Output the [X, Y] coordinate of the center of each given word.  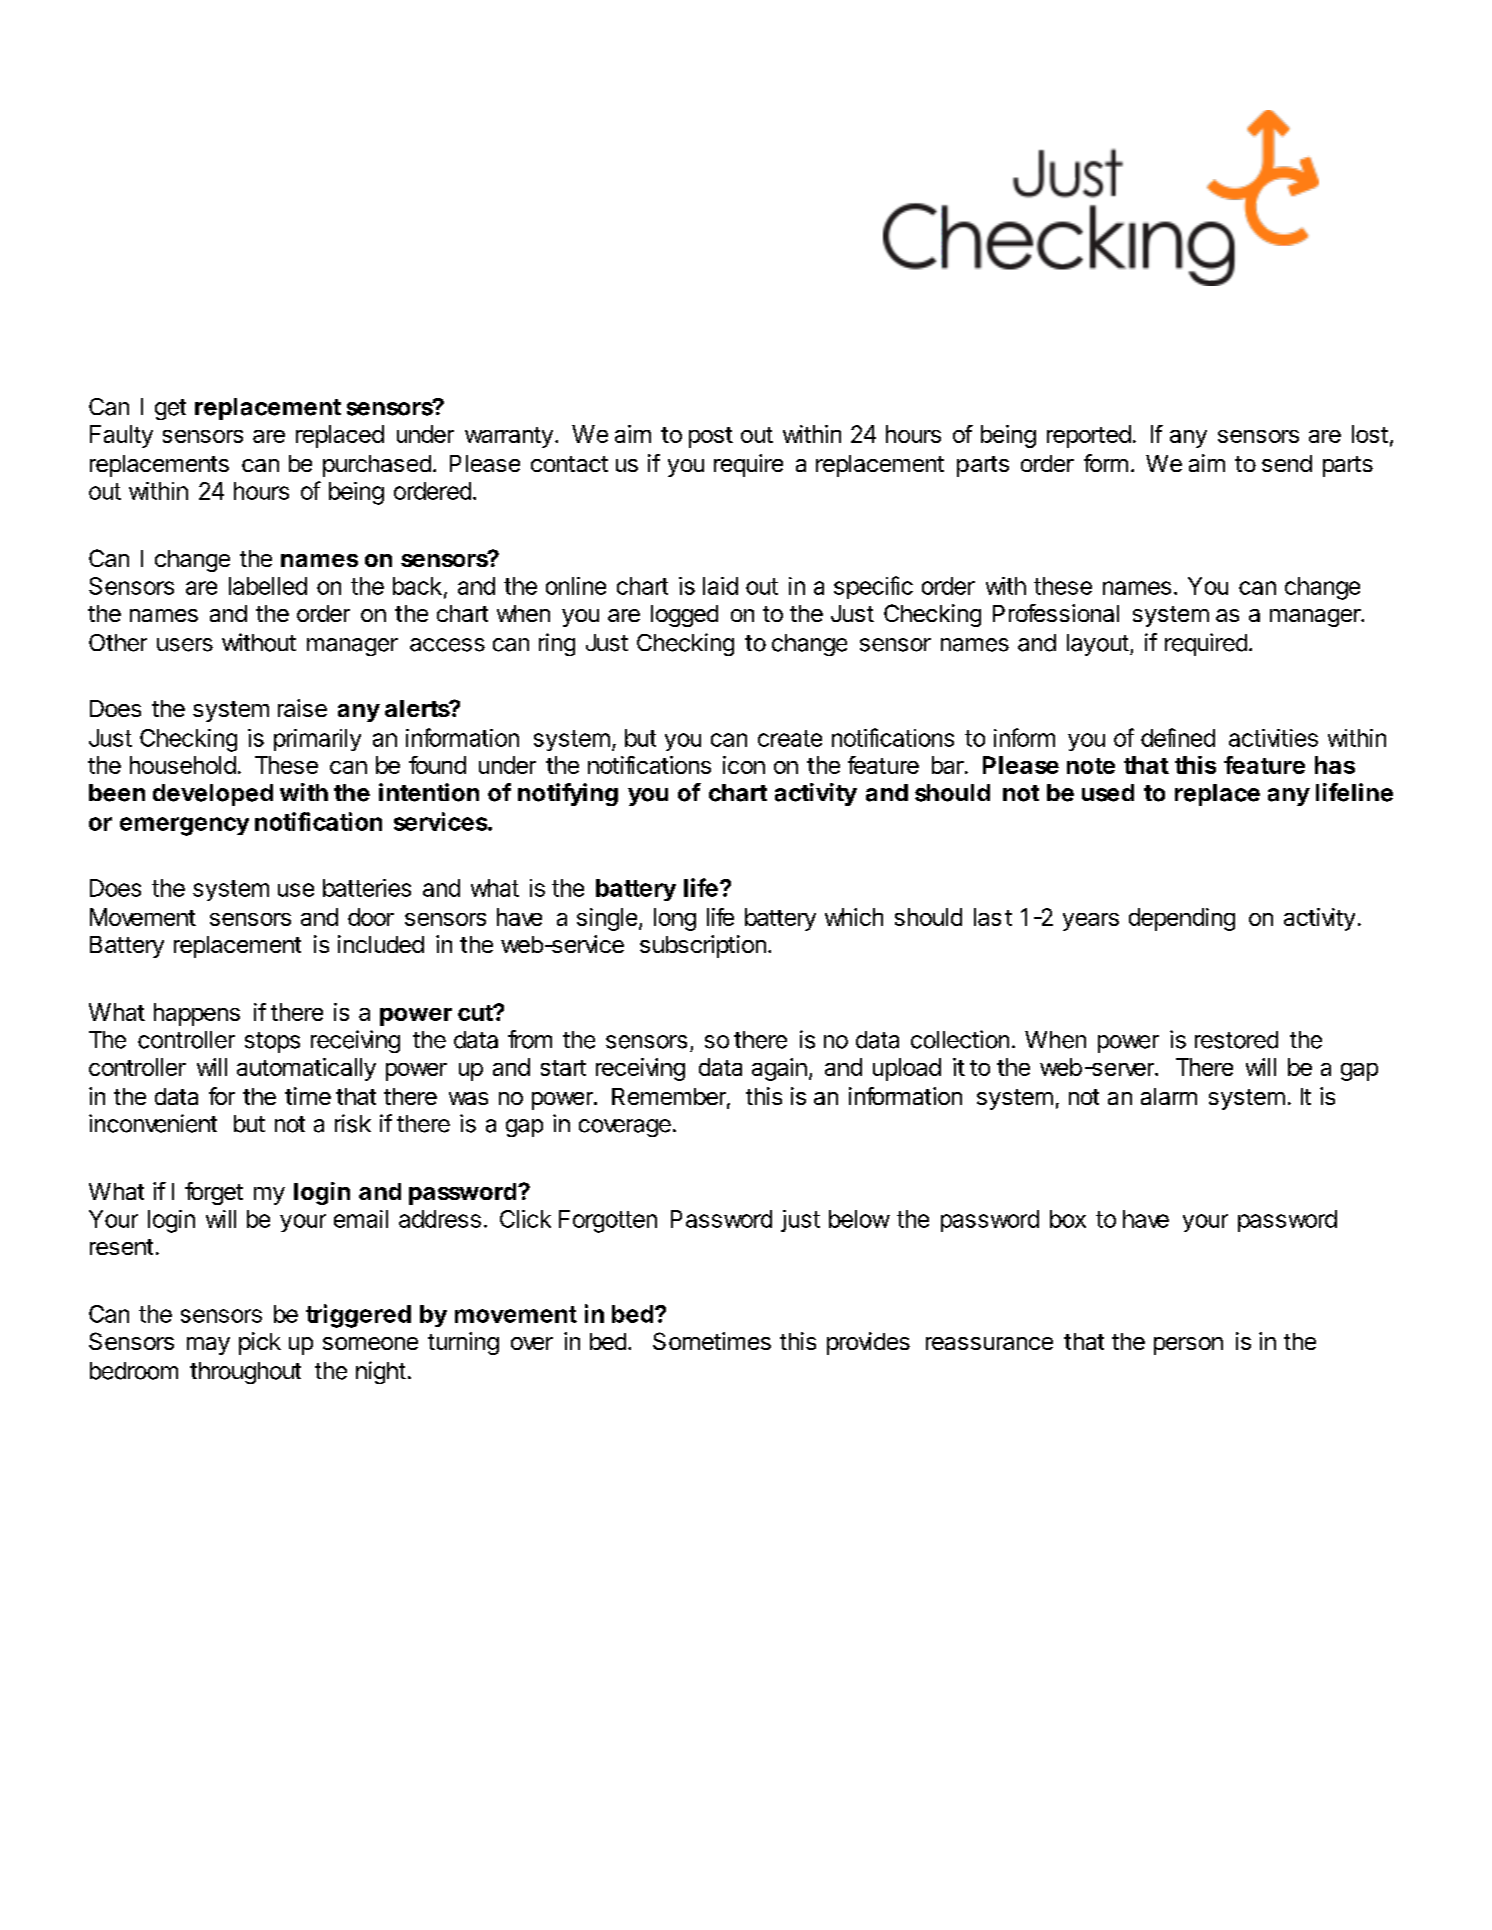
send [1287, 463]
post [711, 437]
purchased [377, 466]
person [1188, 1346]
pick [260, 1343]
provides [868, 1343]
